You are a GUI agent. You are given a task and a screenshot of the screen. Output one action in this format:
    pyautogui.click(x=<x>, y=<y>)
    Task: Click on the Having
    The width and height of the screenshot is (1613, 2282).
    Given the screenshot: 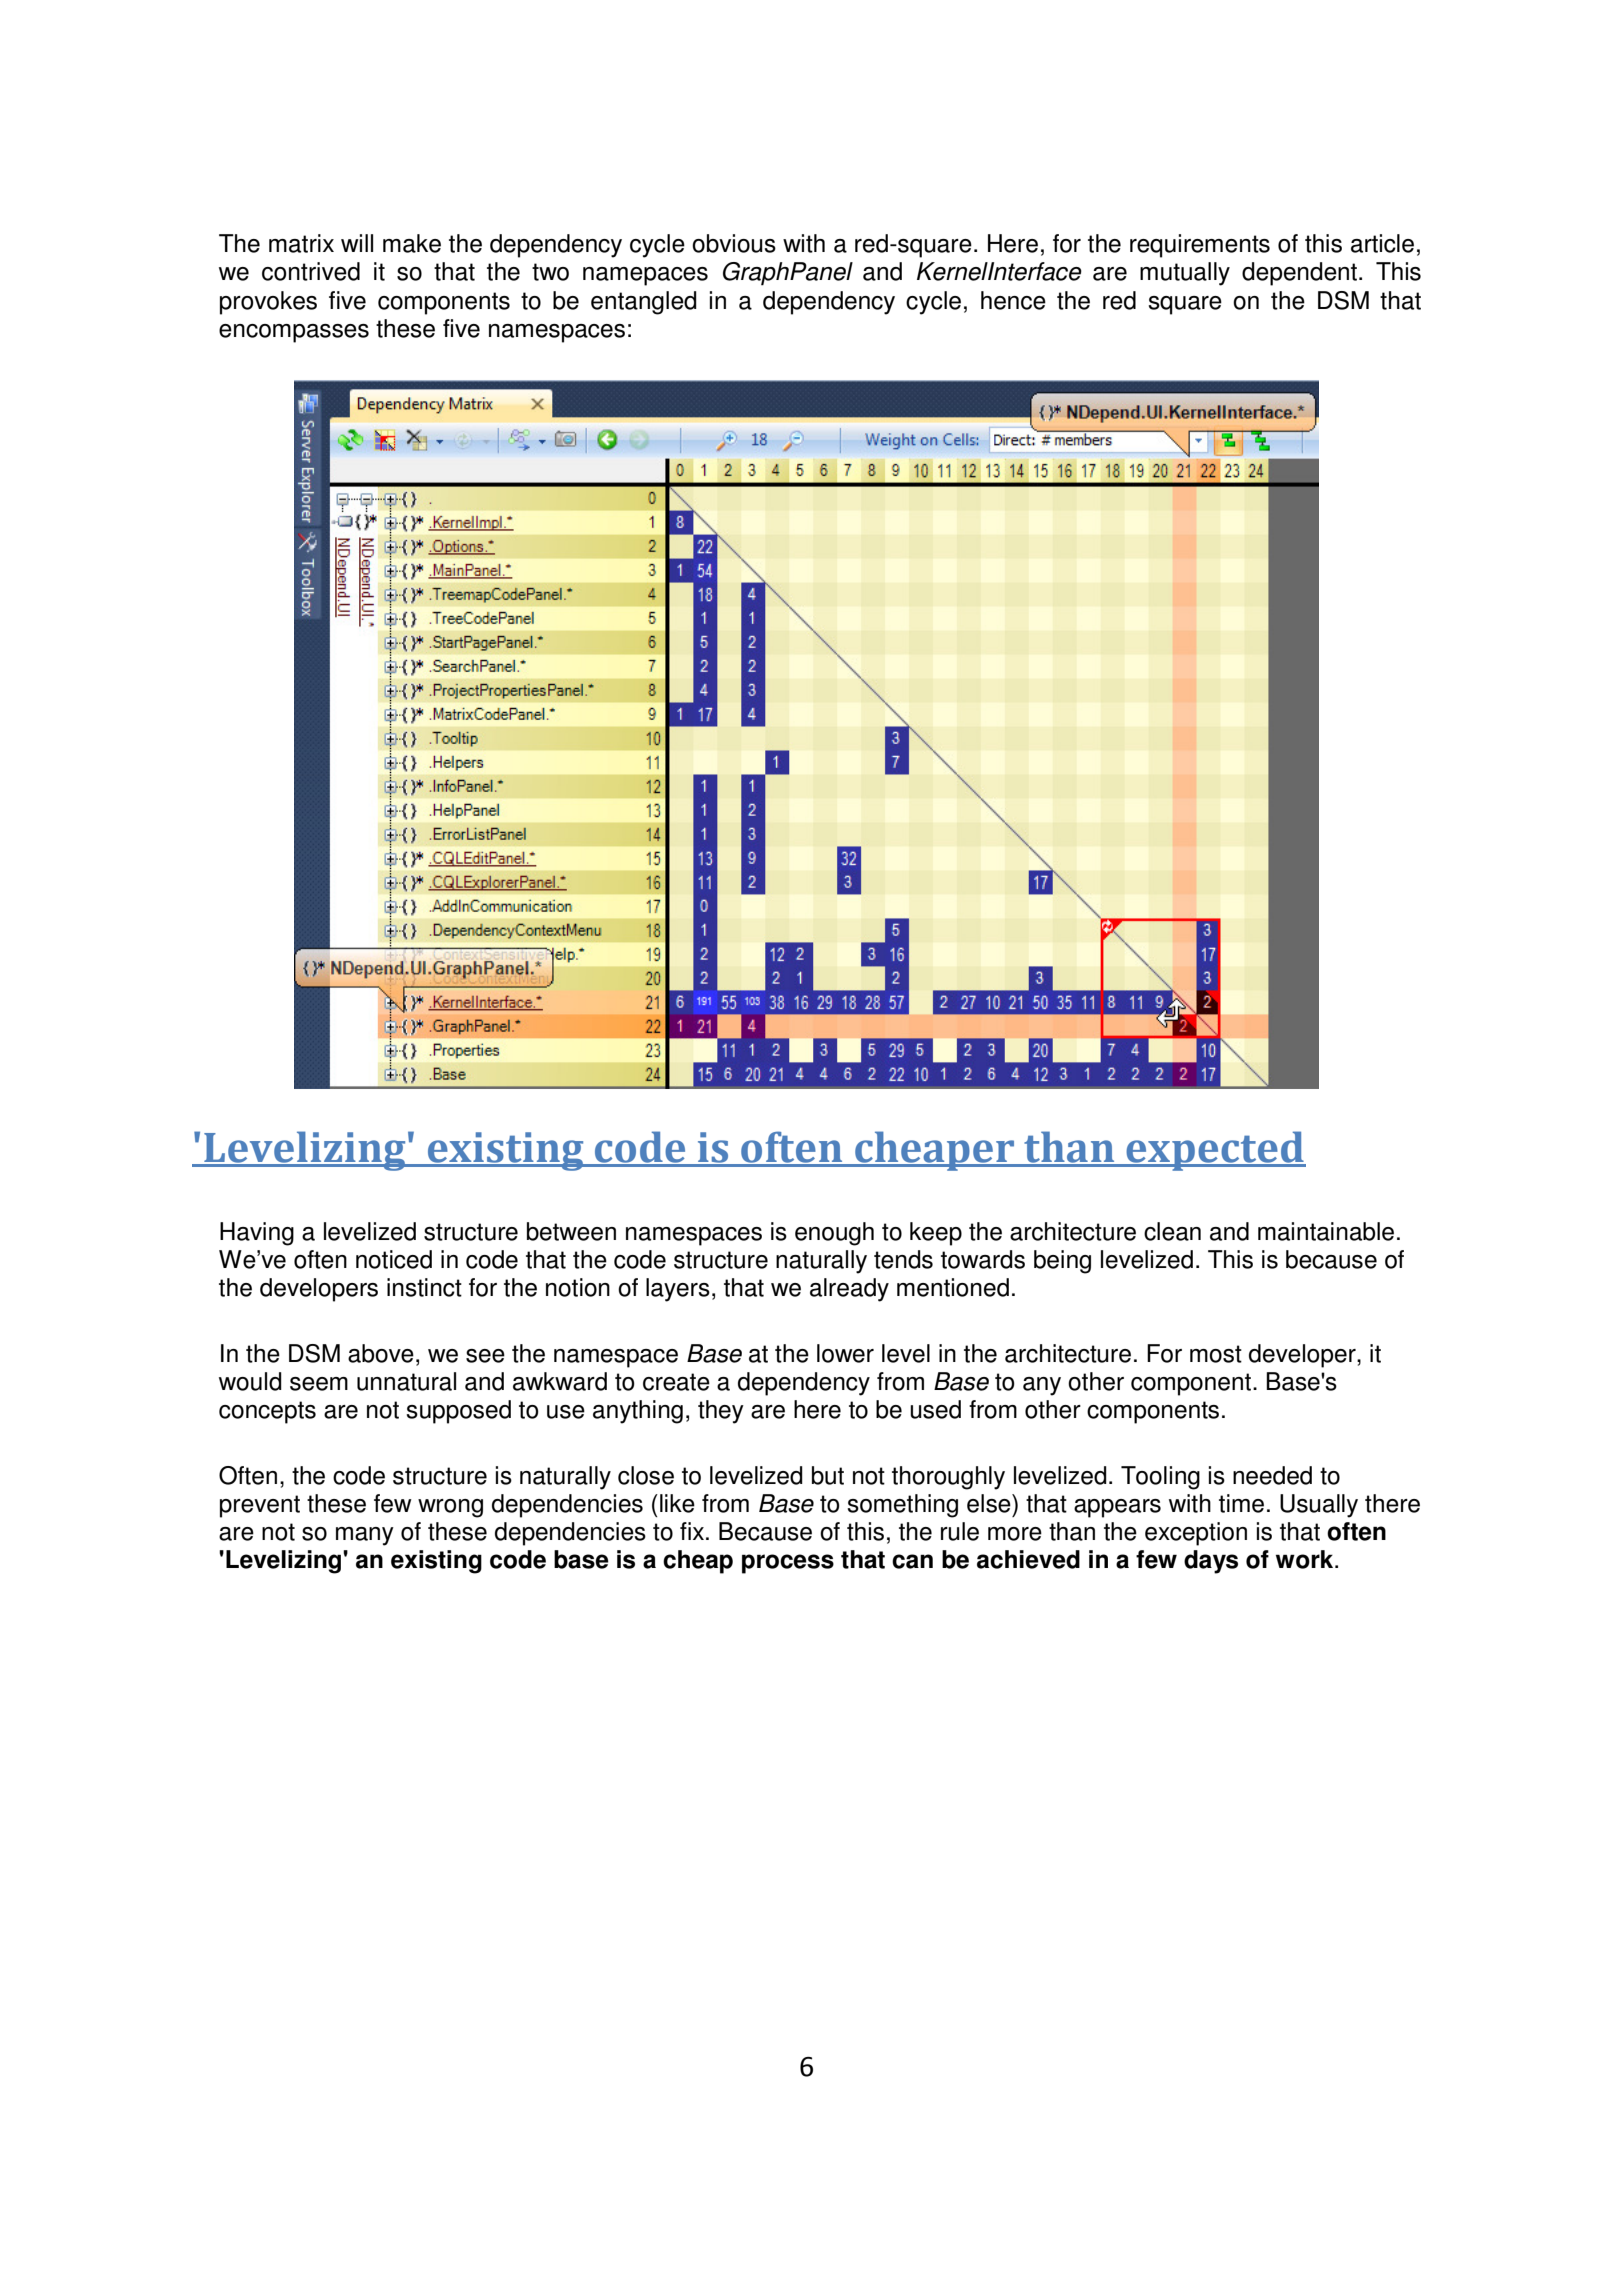 What is the action you would take?
    pyautogui.click(x=257, y=1234)
